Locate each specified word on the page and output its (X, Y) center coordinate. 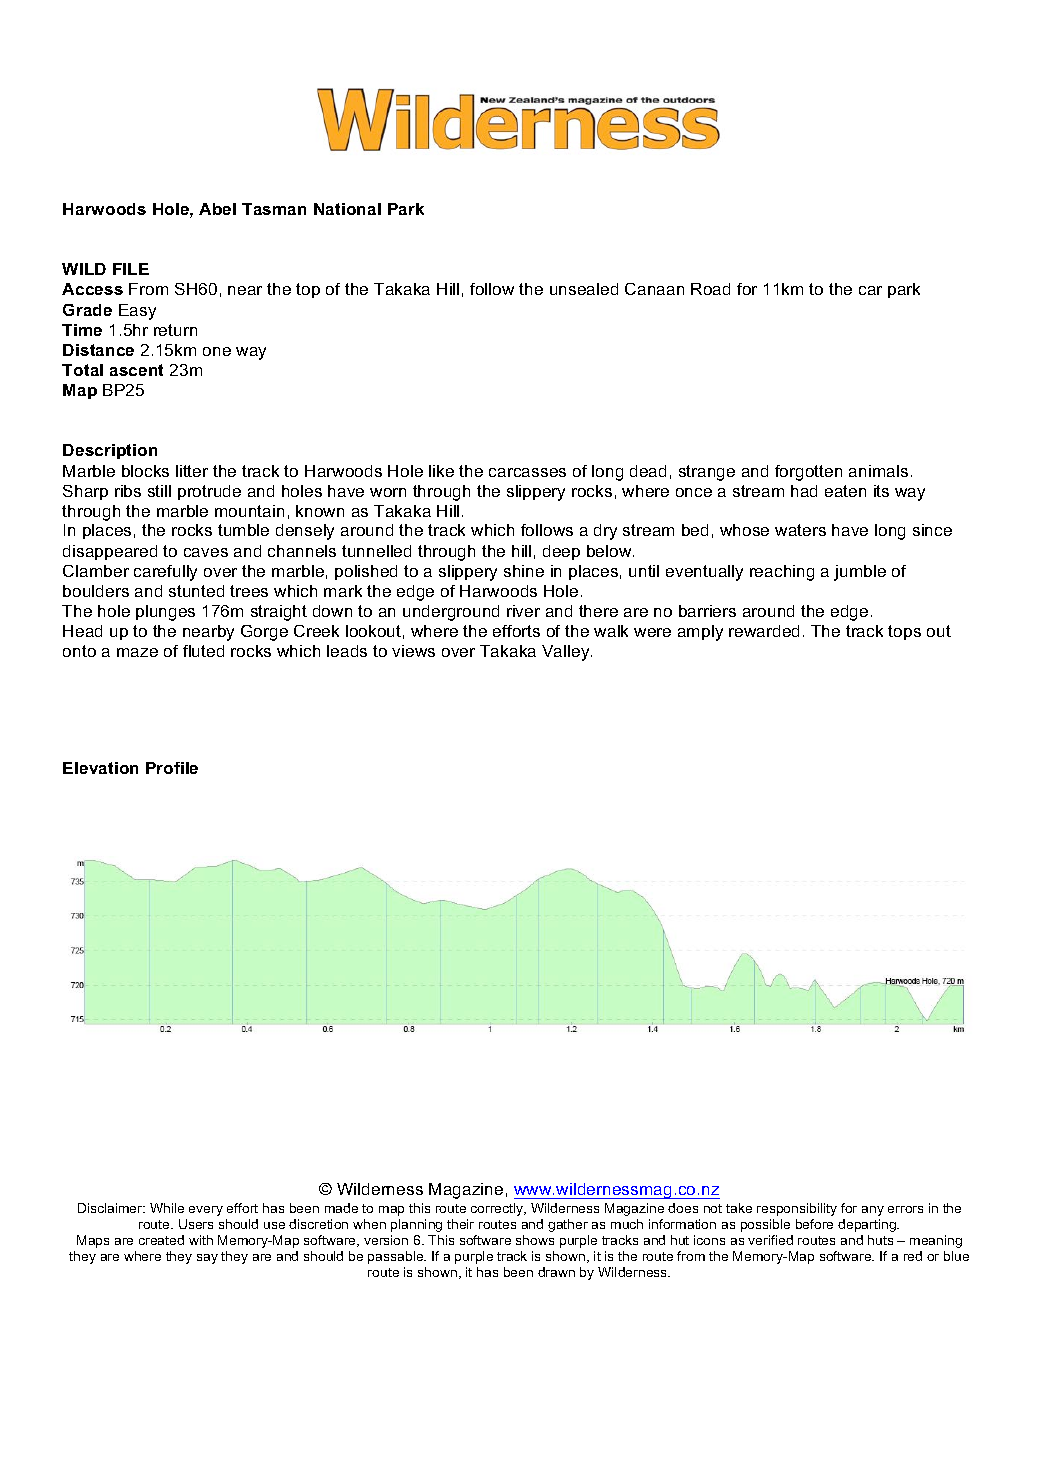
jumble (860, 573)
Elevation (100, 768)
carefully (165, 573)
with (201, 1240)
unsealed (584, 289)
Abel (217, 209)
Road (710, 289)
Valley (567, 653)
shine (524, 571)
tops (904, 632)
